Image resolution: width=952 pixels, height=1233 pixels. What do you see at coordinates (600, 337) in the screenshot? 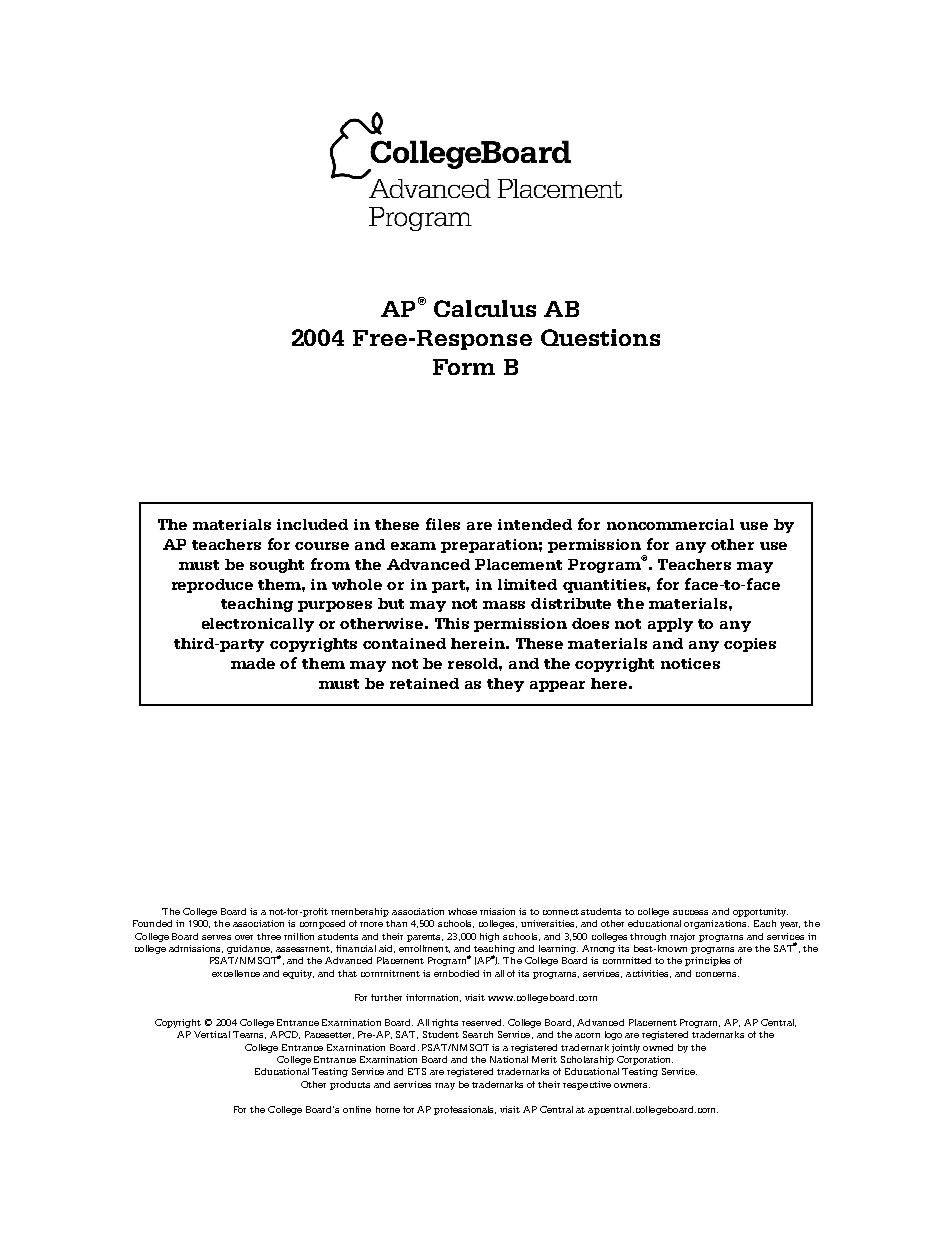
I see `Questions` at bounding box center [600, 337].
